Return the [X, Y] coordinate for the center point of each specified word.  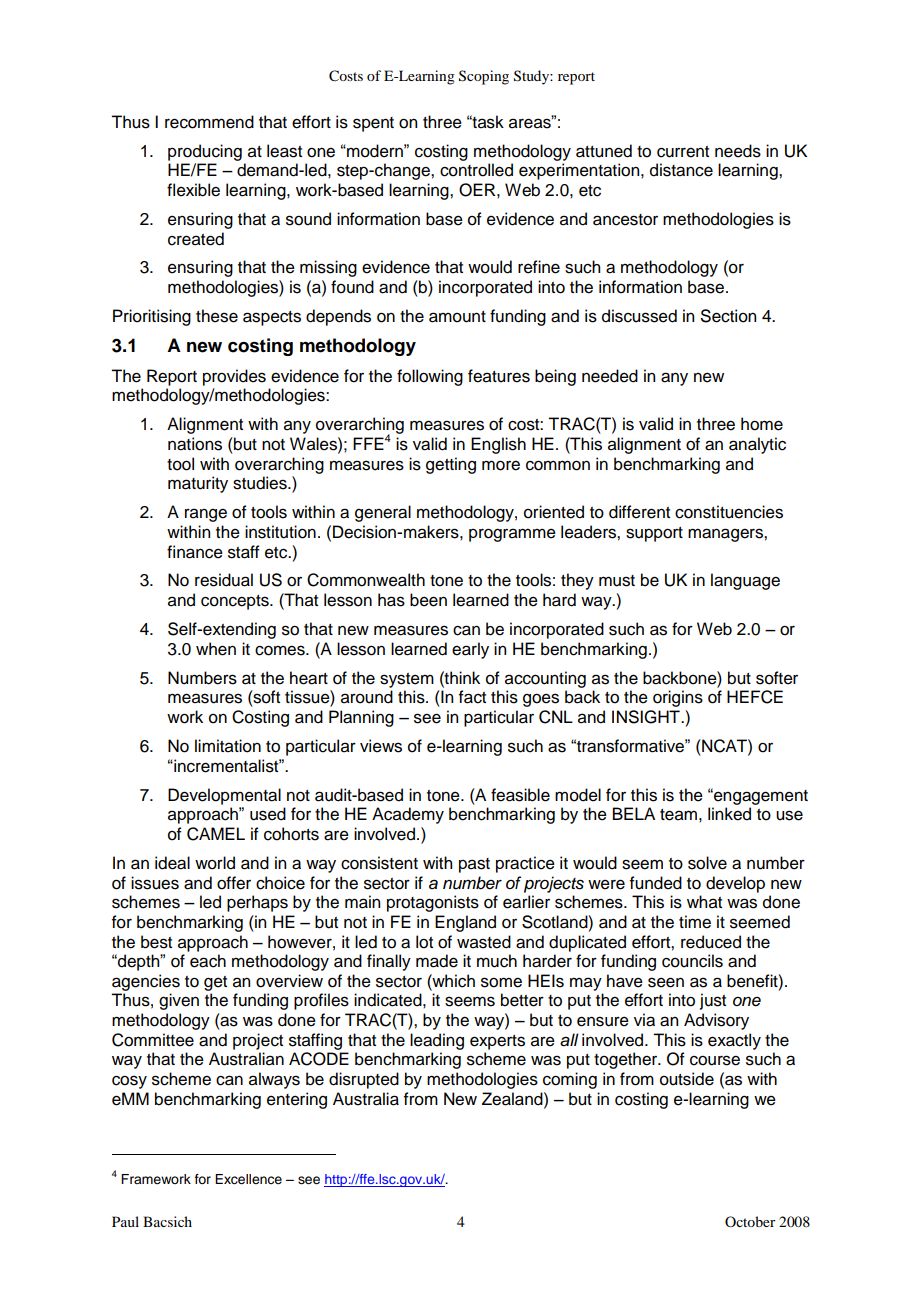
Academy [408, 815]
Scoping [484, 77]
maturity [198, 484]
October [750, 1221]
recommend [209, 122]
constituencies [729, 512]
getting [451, 465]
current [683, 152]
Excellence [248, 1179]
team [678, 815]
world [215, 863]
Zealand [513, 1099]
